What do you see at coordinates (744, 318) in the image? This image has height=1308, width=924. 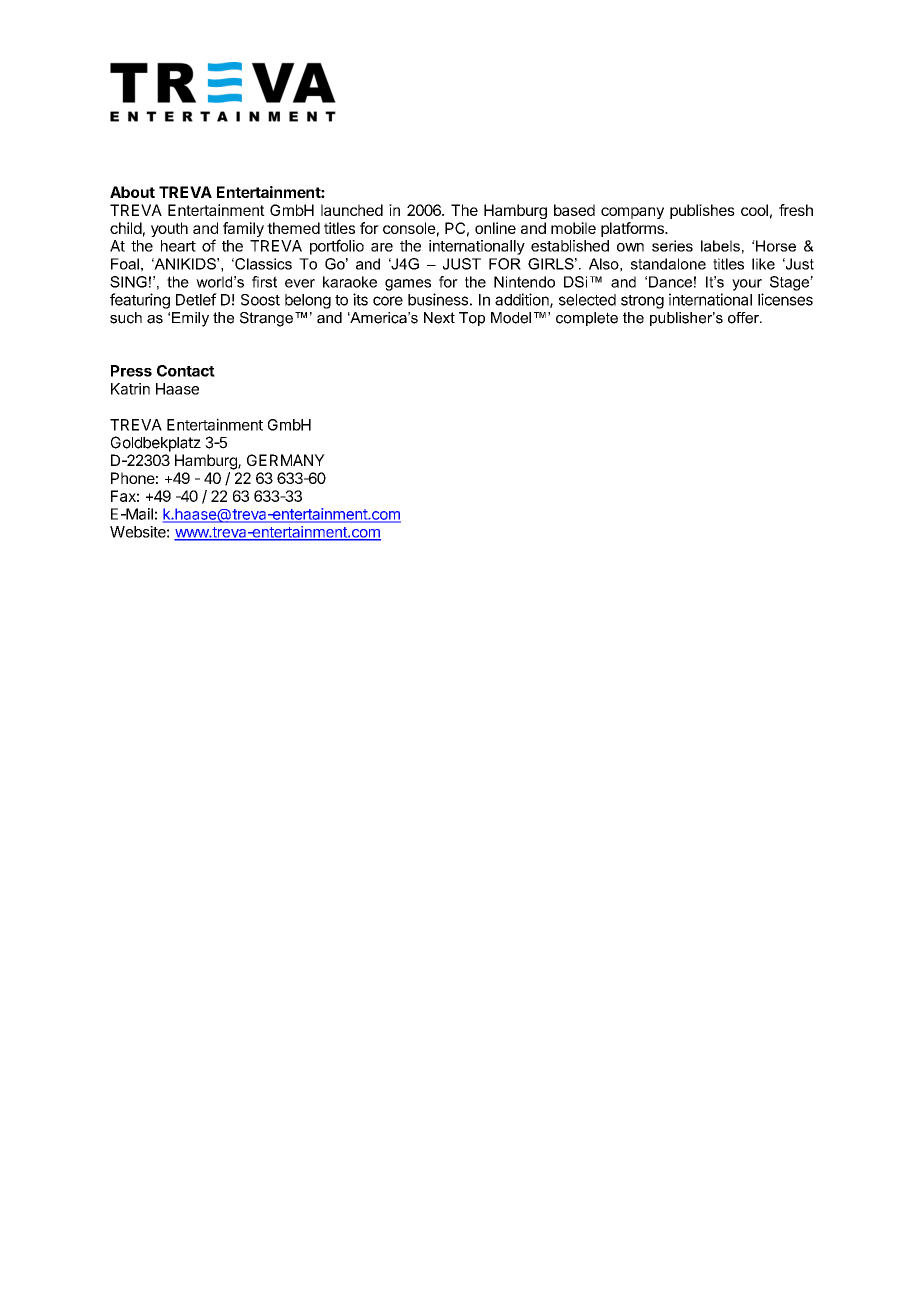 I see `offer` at bounding box center [744, 318].
